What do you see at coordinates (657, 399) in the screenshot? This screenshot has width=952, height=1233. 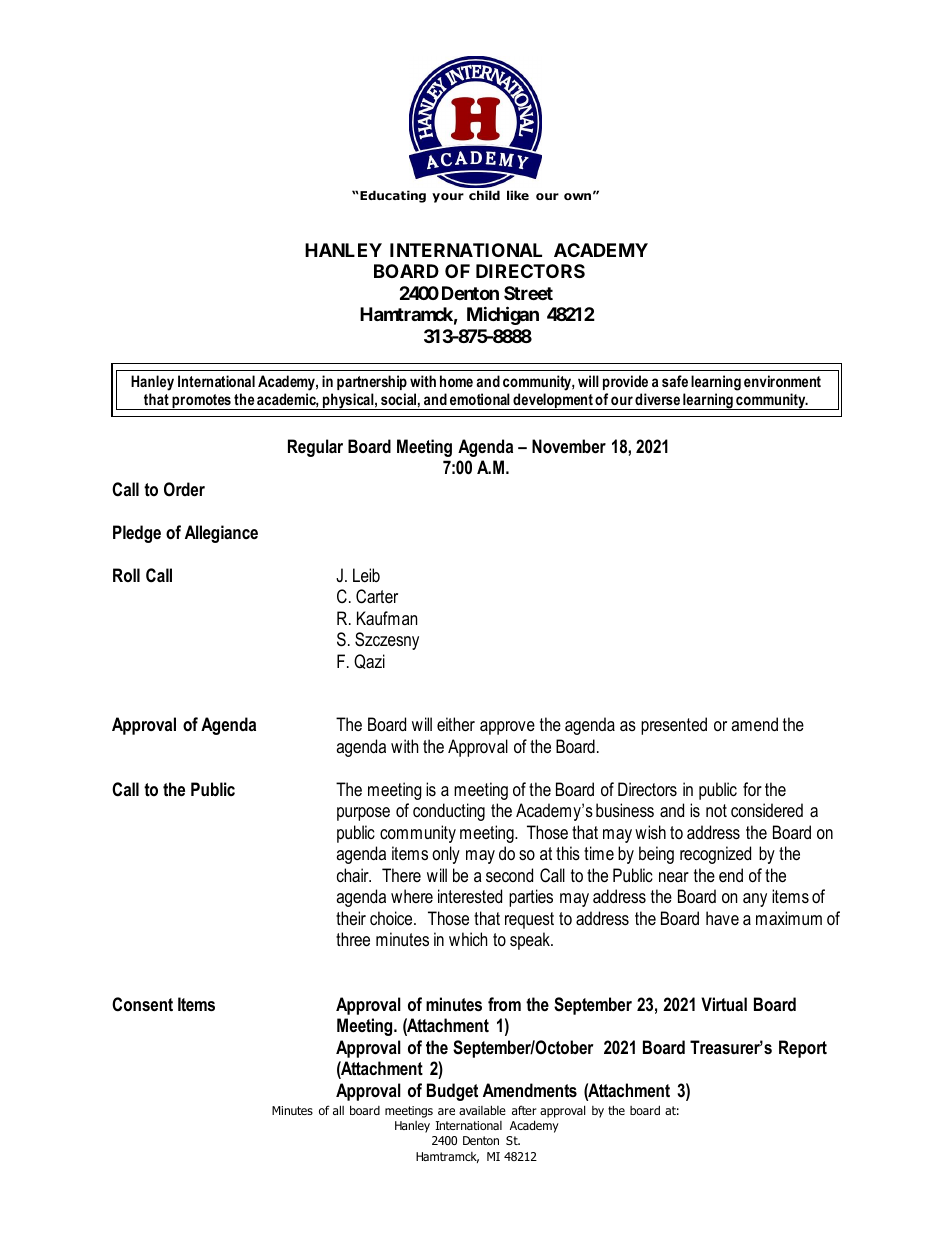 I see `diverse` at bounding box center [657, 399].
